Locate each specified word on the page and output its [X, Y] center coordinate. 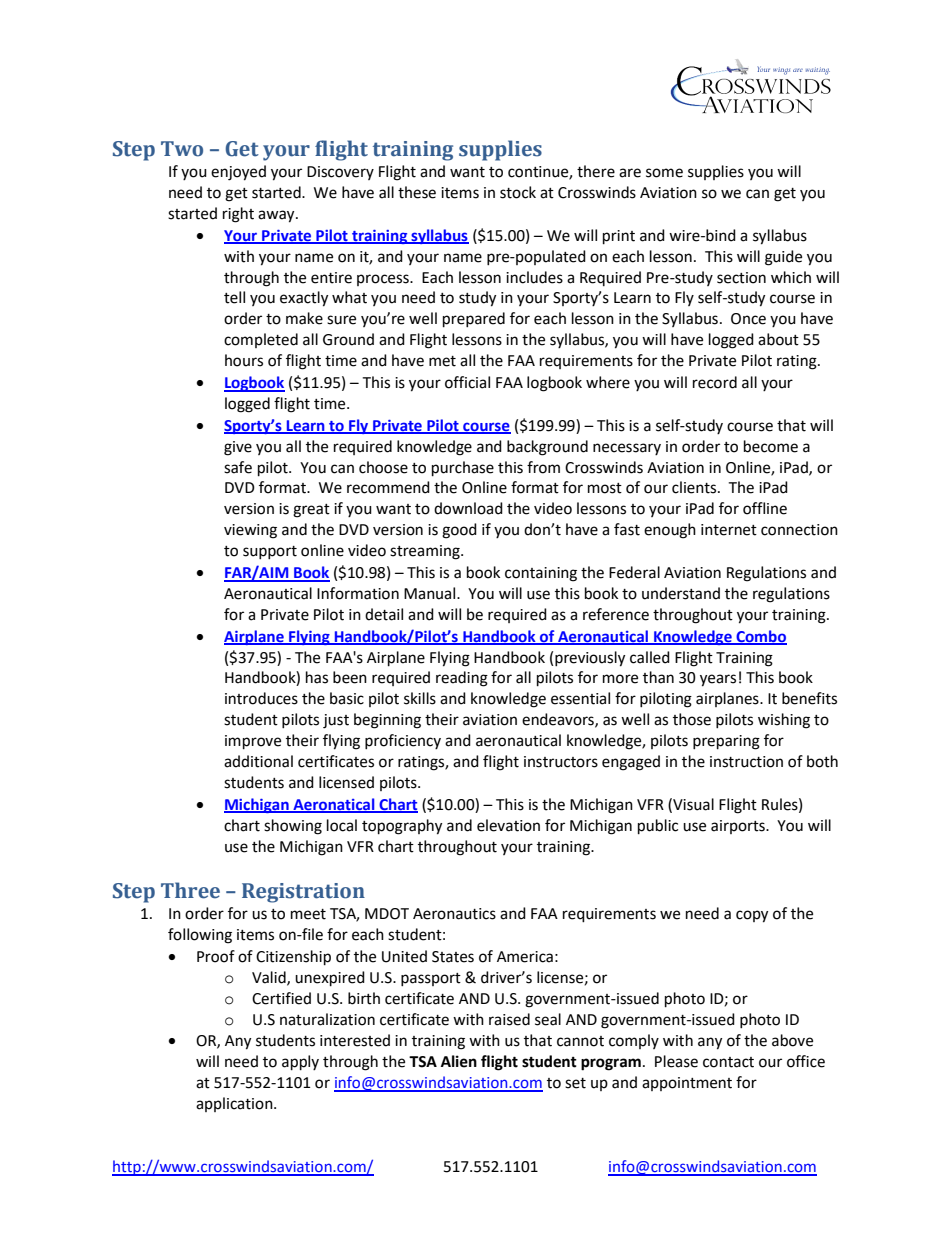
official [467, 382]
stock [518, 192]
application [235, 1104]
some [664, 173]
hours [244, 360]
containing [541, 574]
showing [293, 827]
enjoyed [238, 173]
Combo [760, 637]
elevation [508, 825]
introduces [261, 698]
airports [739, 827]
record [715, 382]
